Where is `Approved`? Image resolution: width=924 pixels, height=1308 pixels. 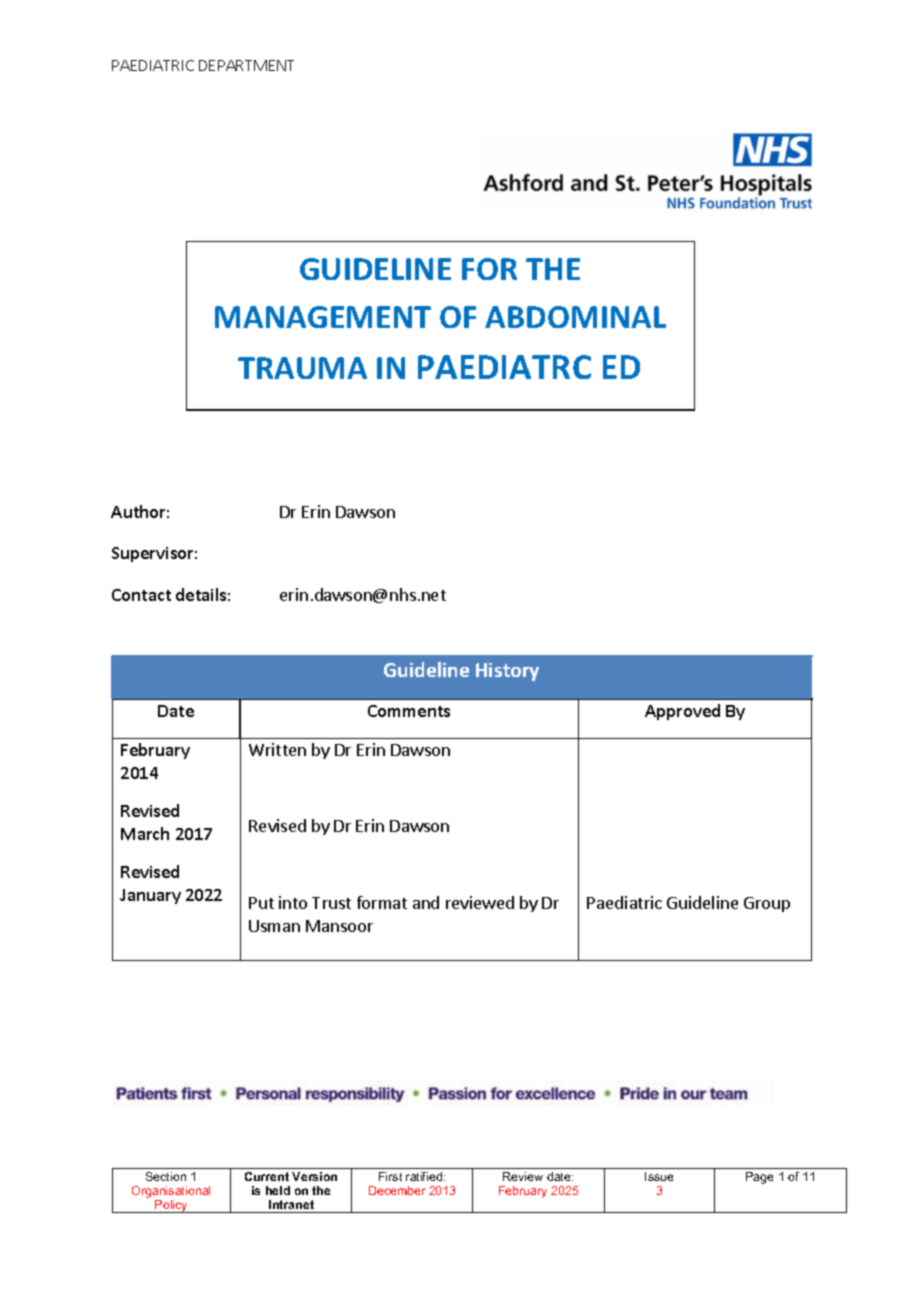
Approved is located at coordinates (682, 712).
